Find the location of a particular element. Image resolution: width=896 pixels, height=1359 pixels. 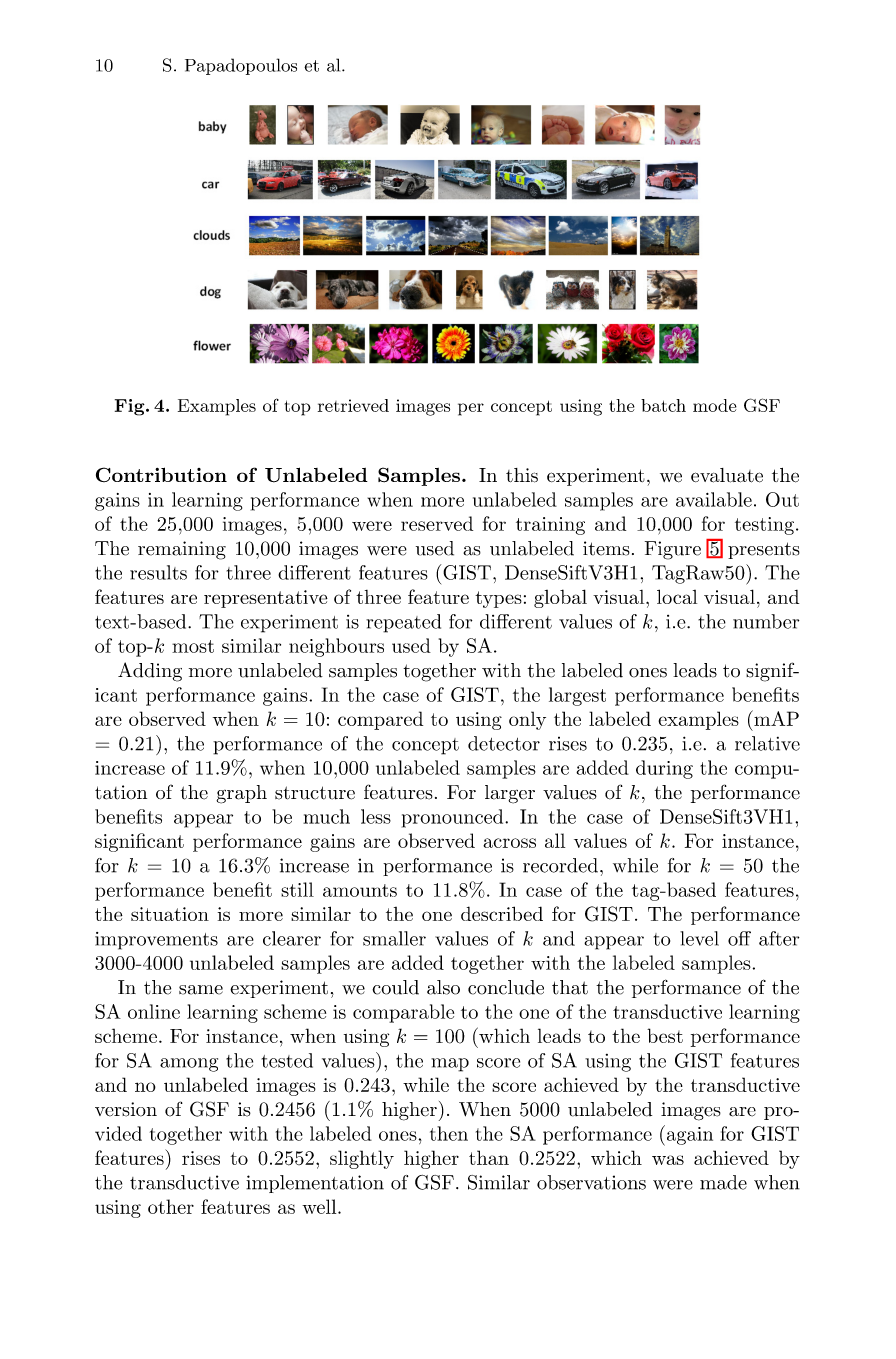

only is located at coordinates (527, 720).
